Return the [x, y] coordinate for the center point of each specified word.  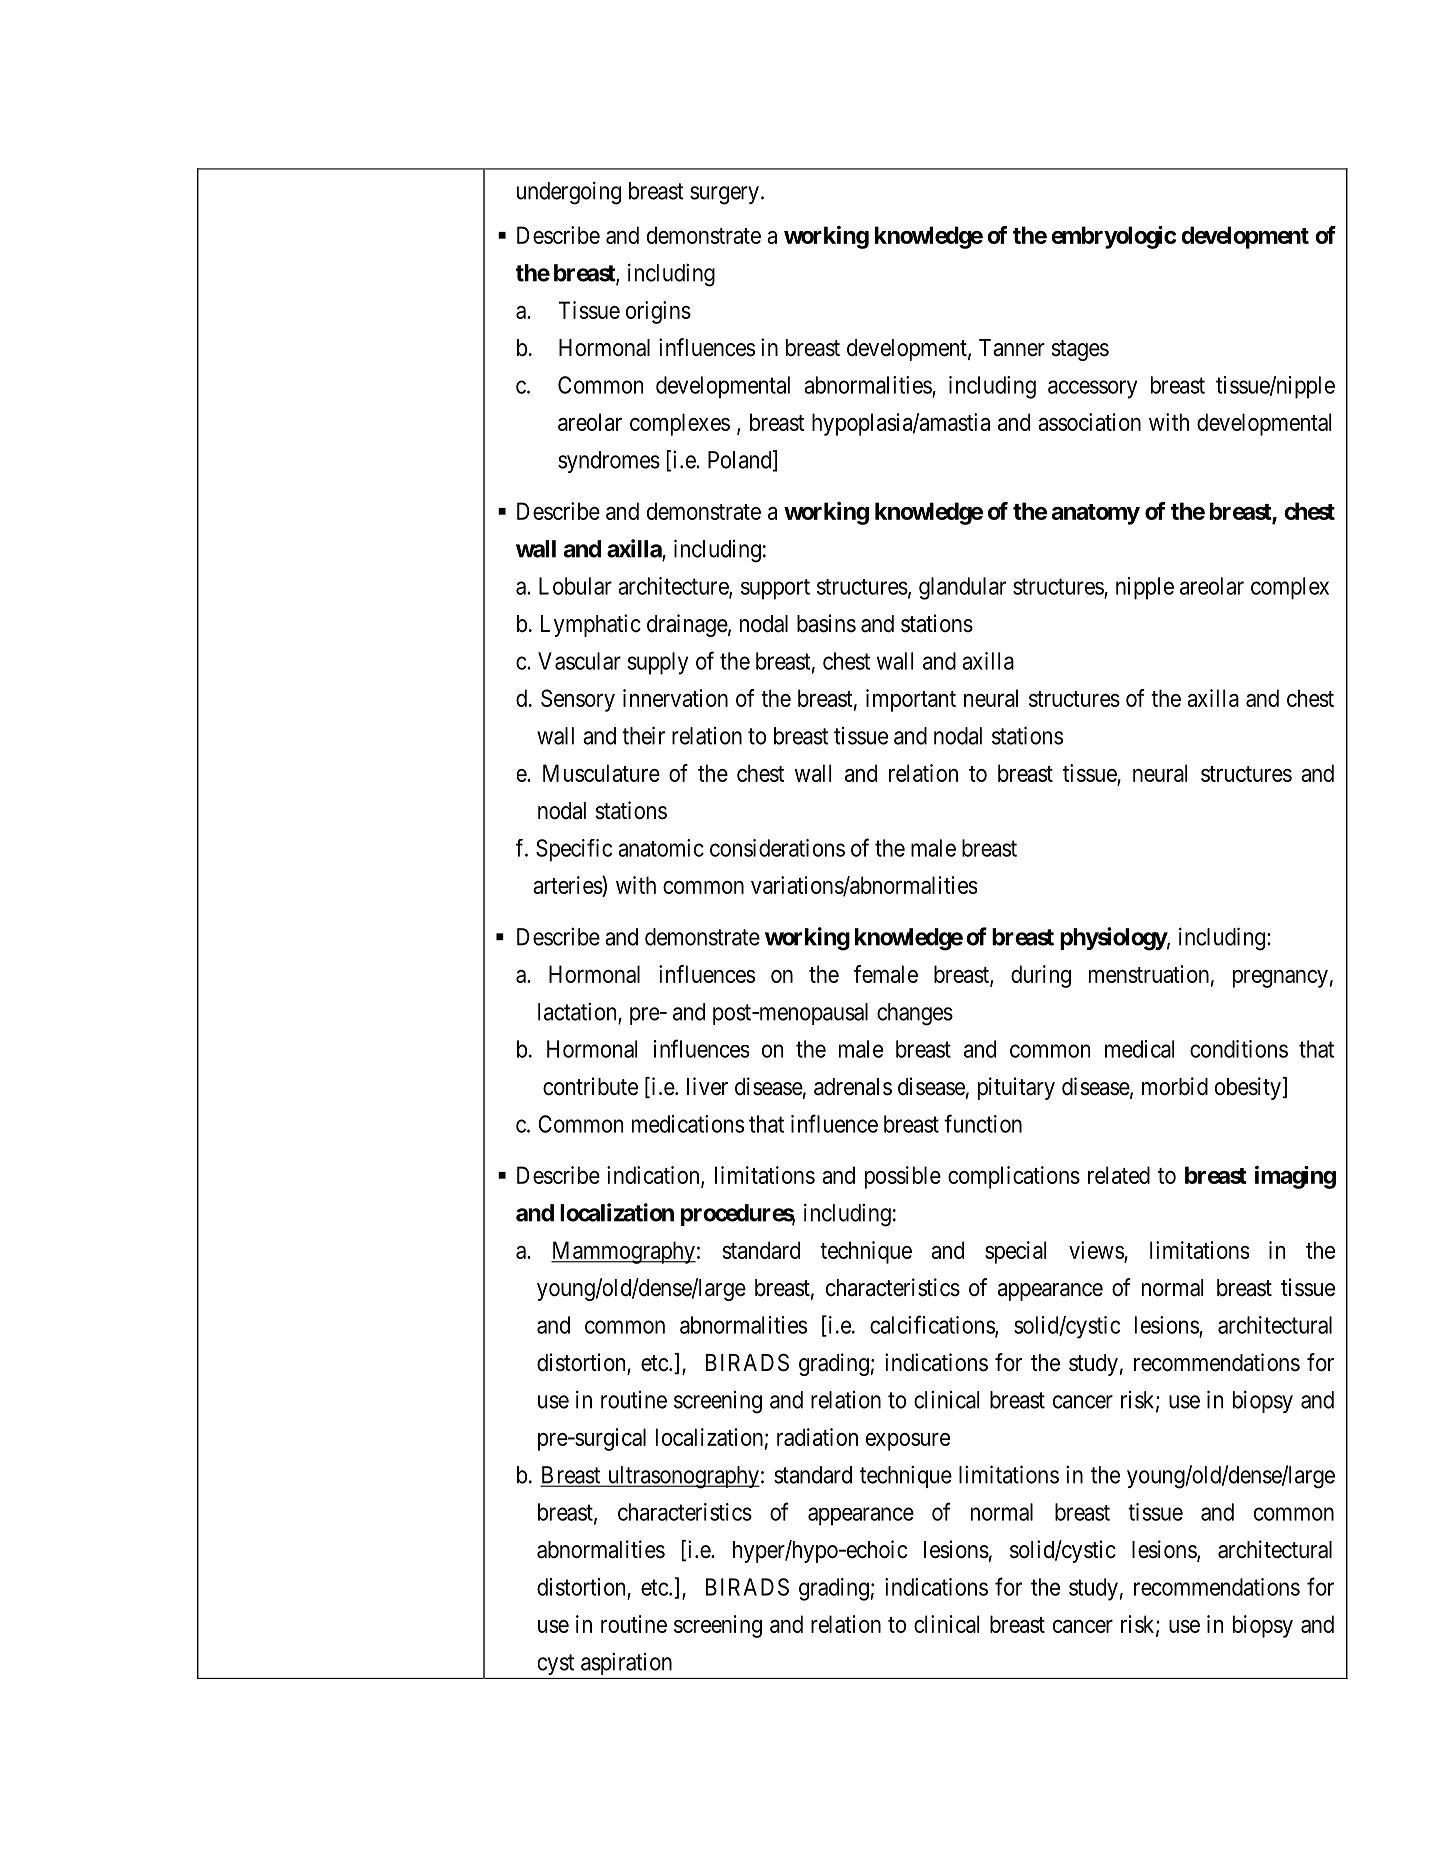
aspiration [626, 1663]
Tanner [1012, 348]
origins [658, 312]
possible [903, 1177]
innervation [675, 698]
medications [688, 1124]
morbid [1175, 1086]
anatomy [1096, 514]
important [911, 700]
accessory [1092, 389]
